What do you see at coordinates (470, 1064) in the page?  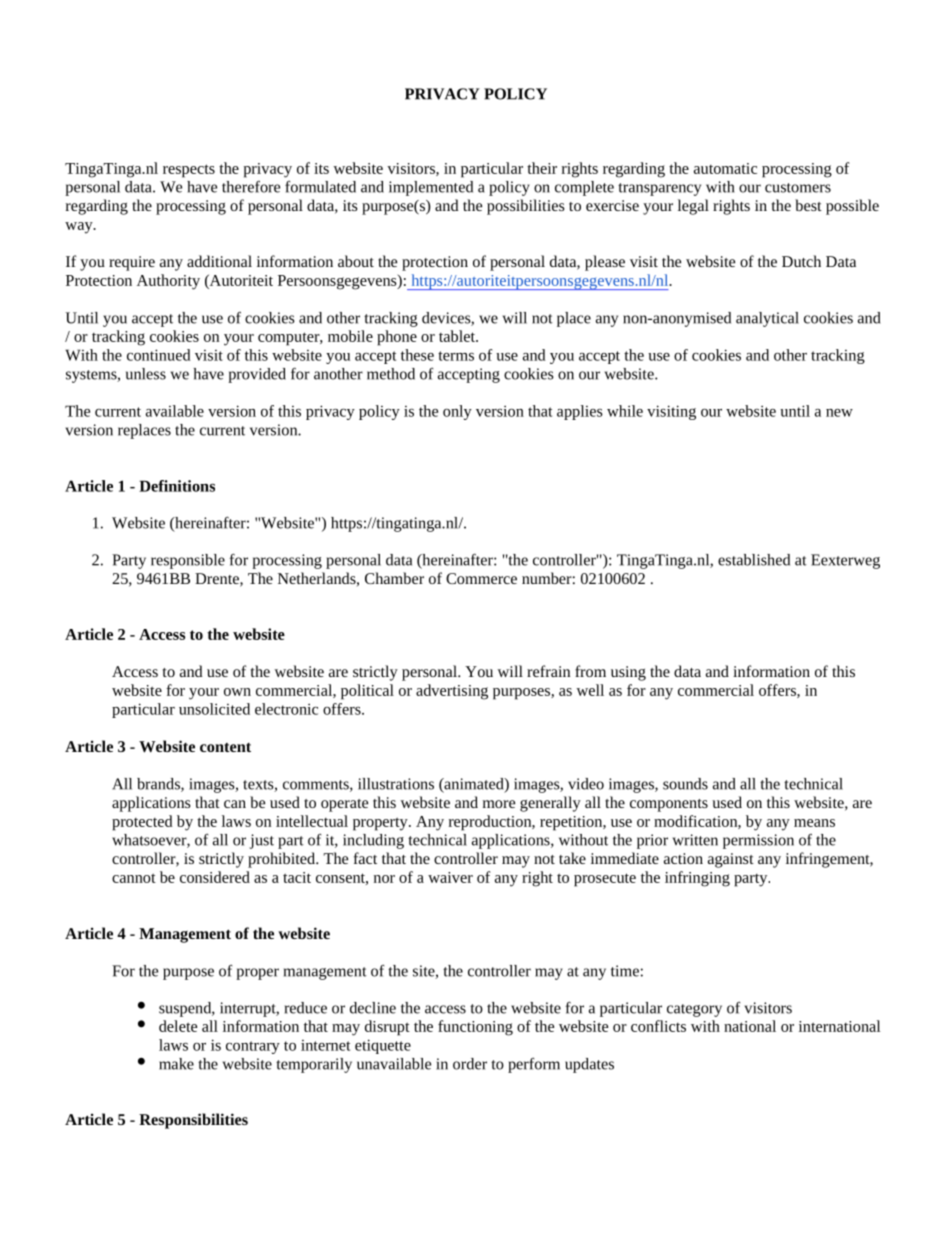 I see `order` at bounding box center [470, 1064].
